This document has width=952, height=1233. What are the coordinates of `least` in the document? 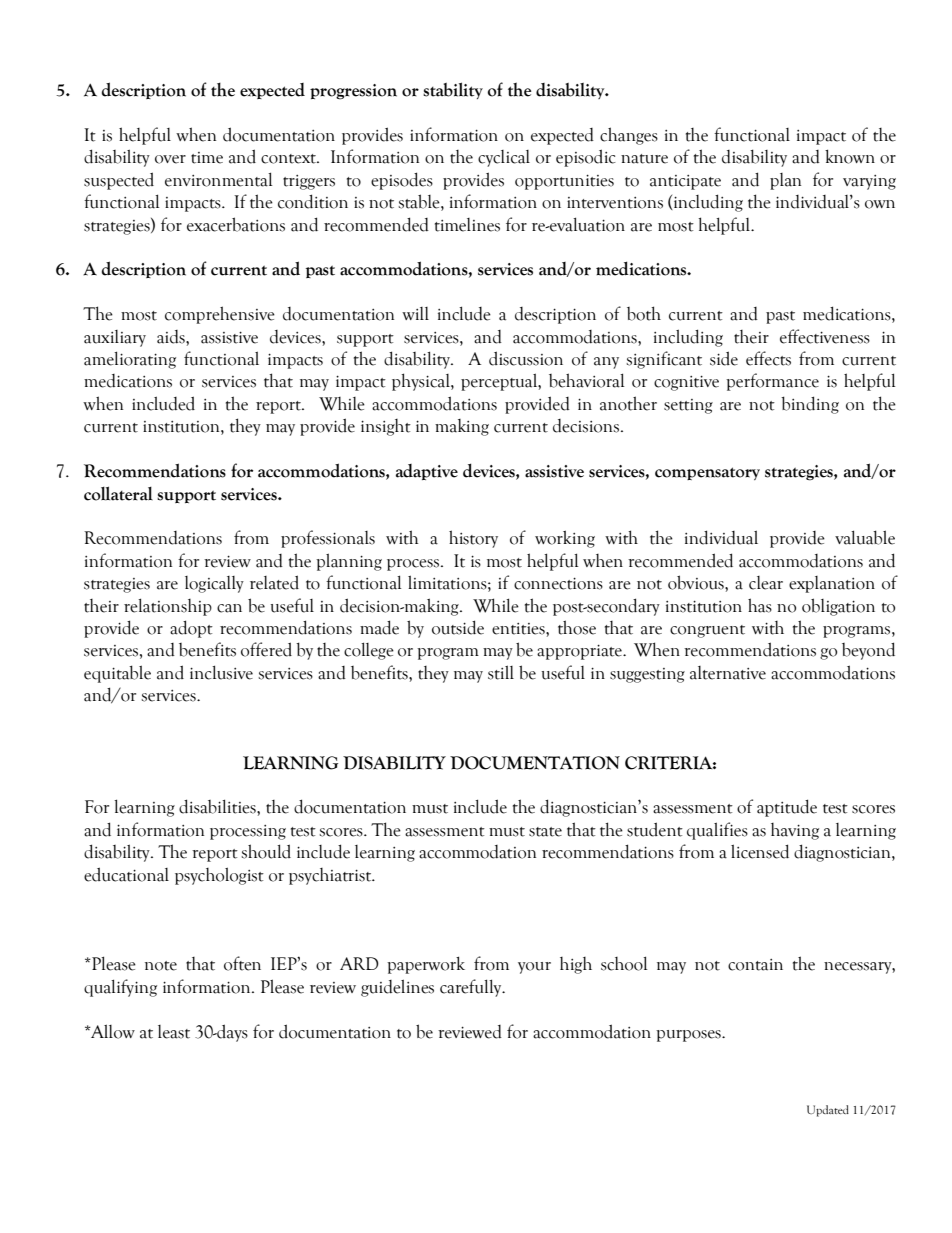 It's located at (174, 1032).
